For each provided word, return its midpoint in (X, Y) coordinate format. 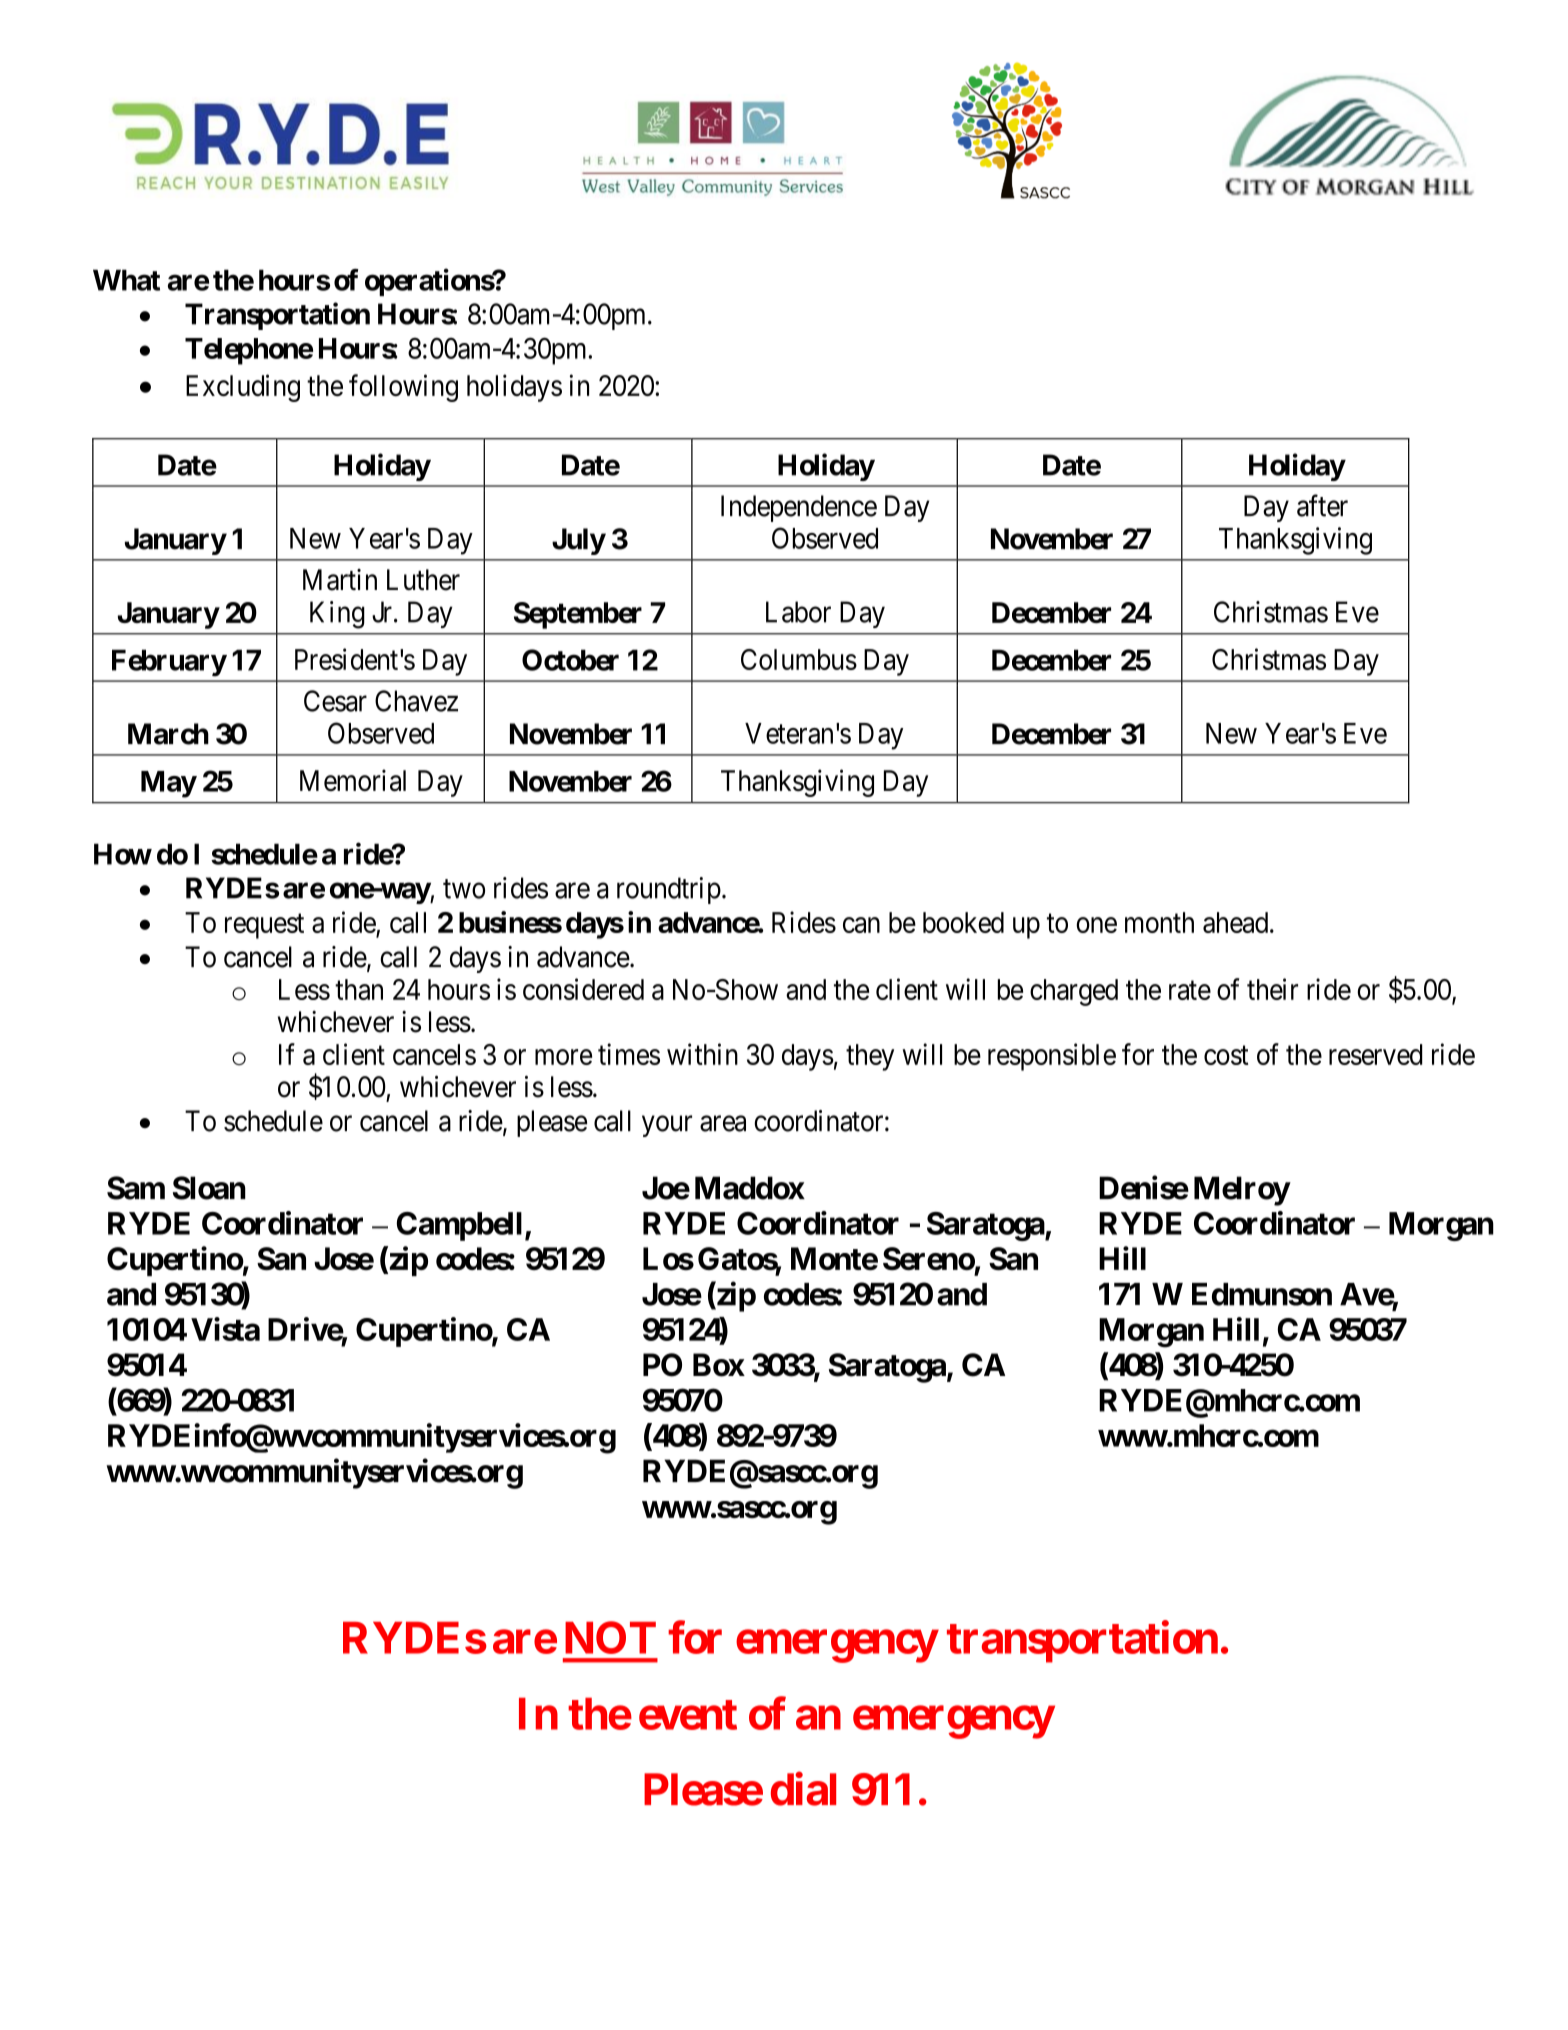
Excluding (243, 388)
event (688, 1715)
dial (803, 1789)
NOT (610, 1637)
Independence (799, 508)
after (1322, 505)
